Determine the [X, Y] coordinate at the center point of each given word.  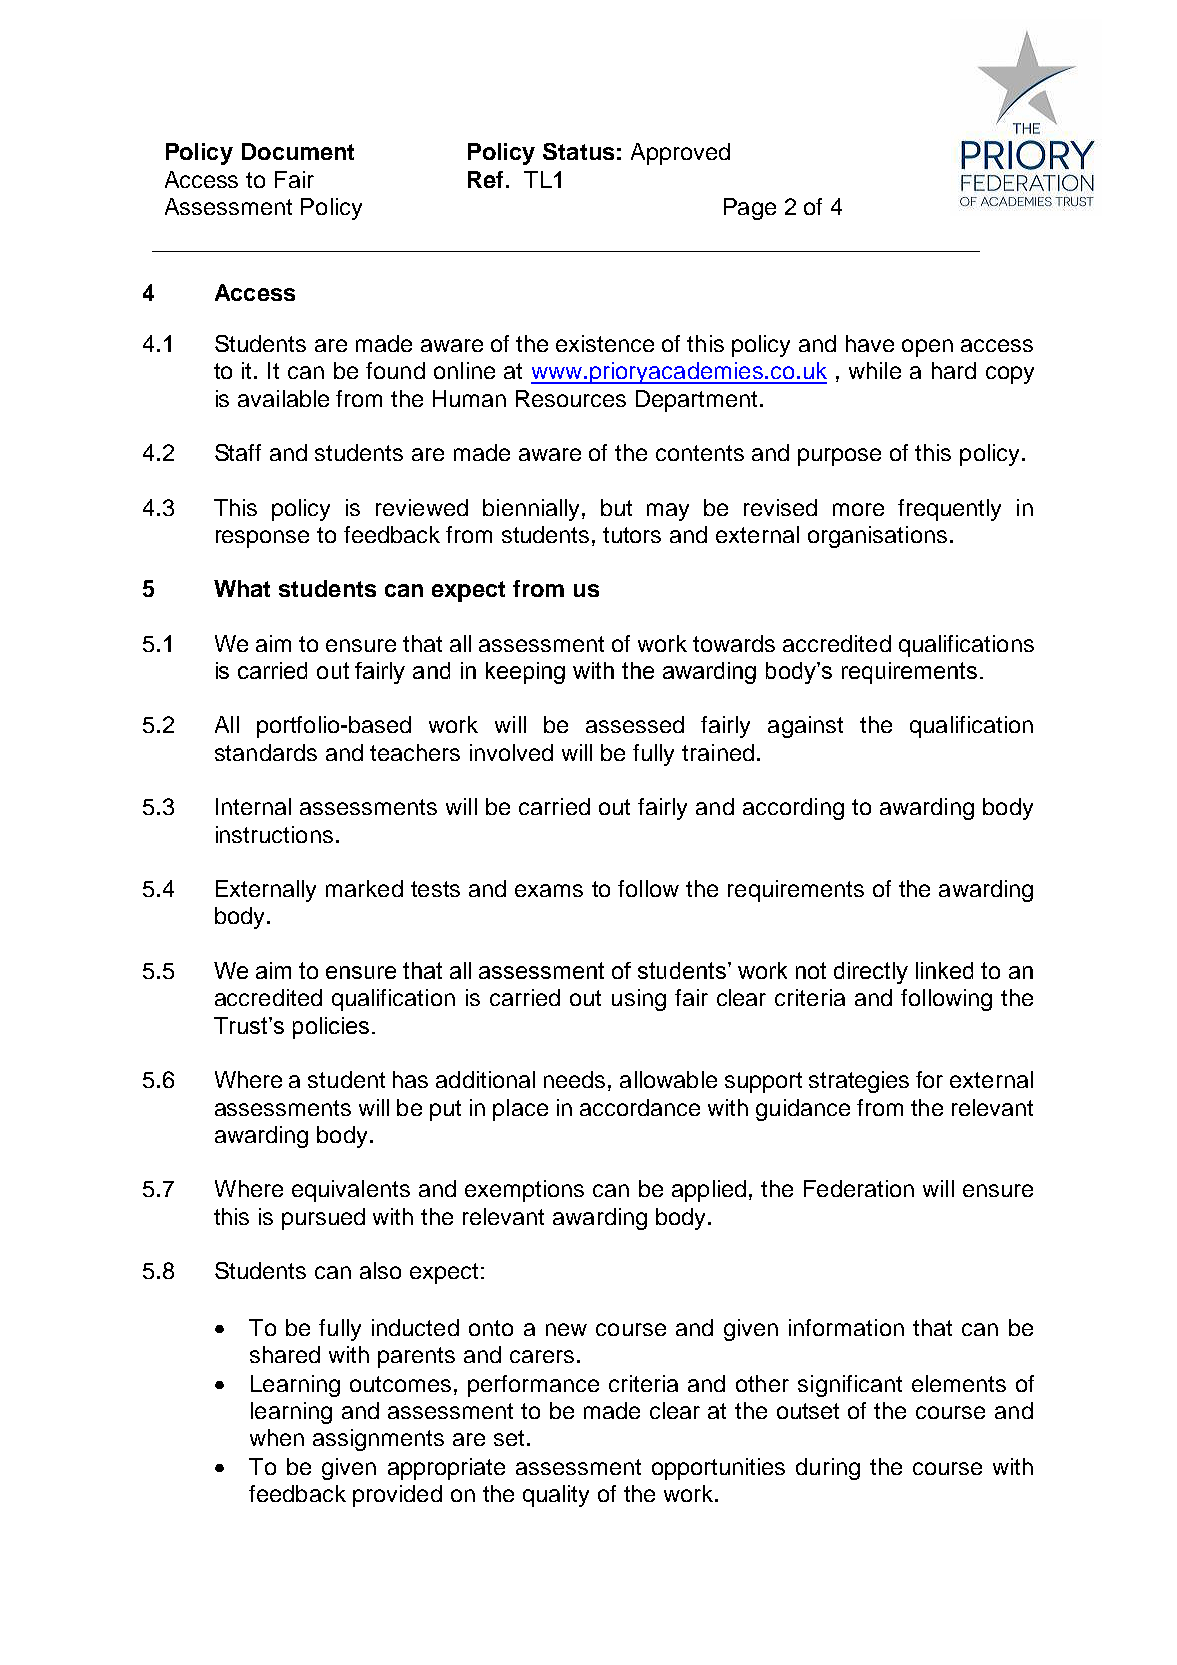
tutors [632, 535]
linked [944, 970]
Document [298, 151]
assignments [378, 1440]
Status [578, 151]
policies [331, 1028]
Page [750, 209]
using [639, 1000]
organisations [877, 537]
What [242, 588]
